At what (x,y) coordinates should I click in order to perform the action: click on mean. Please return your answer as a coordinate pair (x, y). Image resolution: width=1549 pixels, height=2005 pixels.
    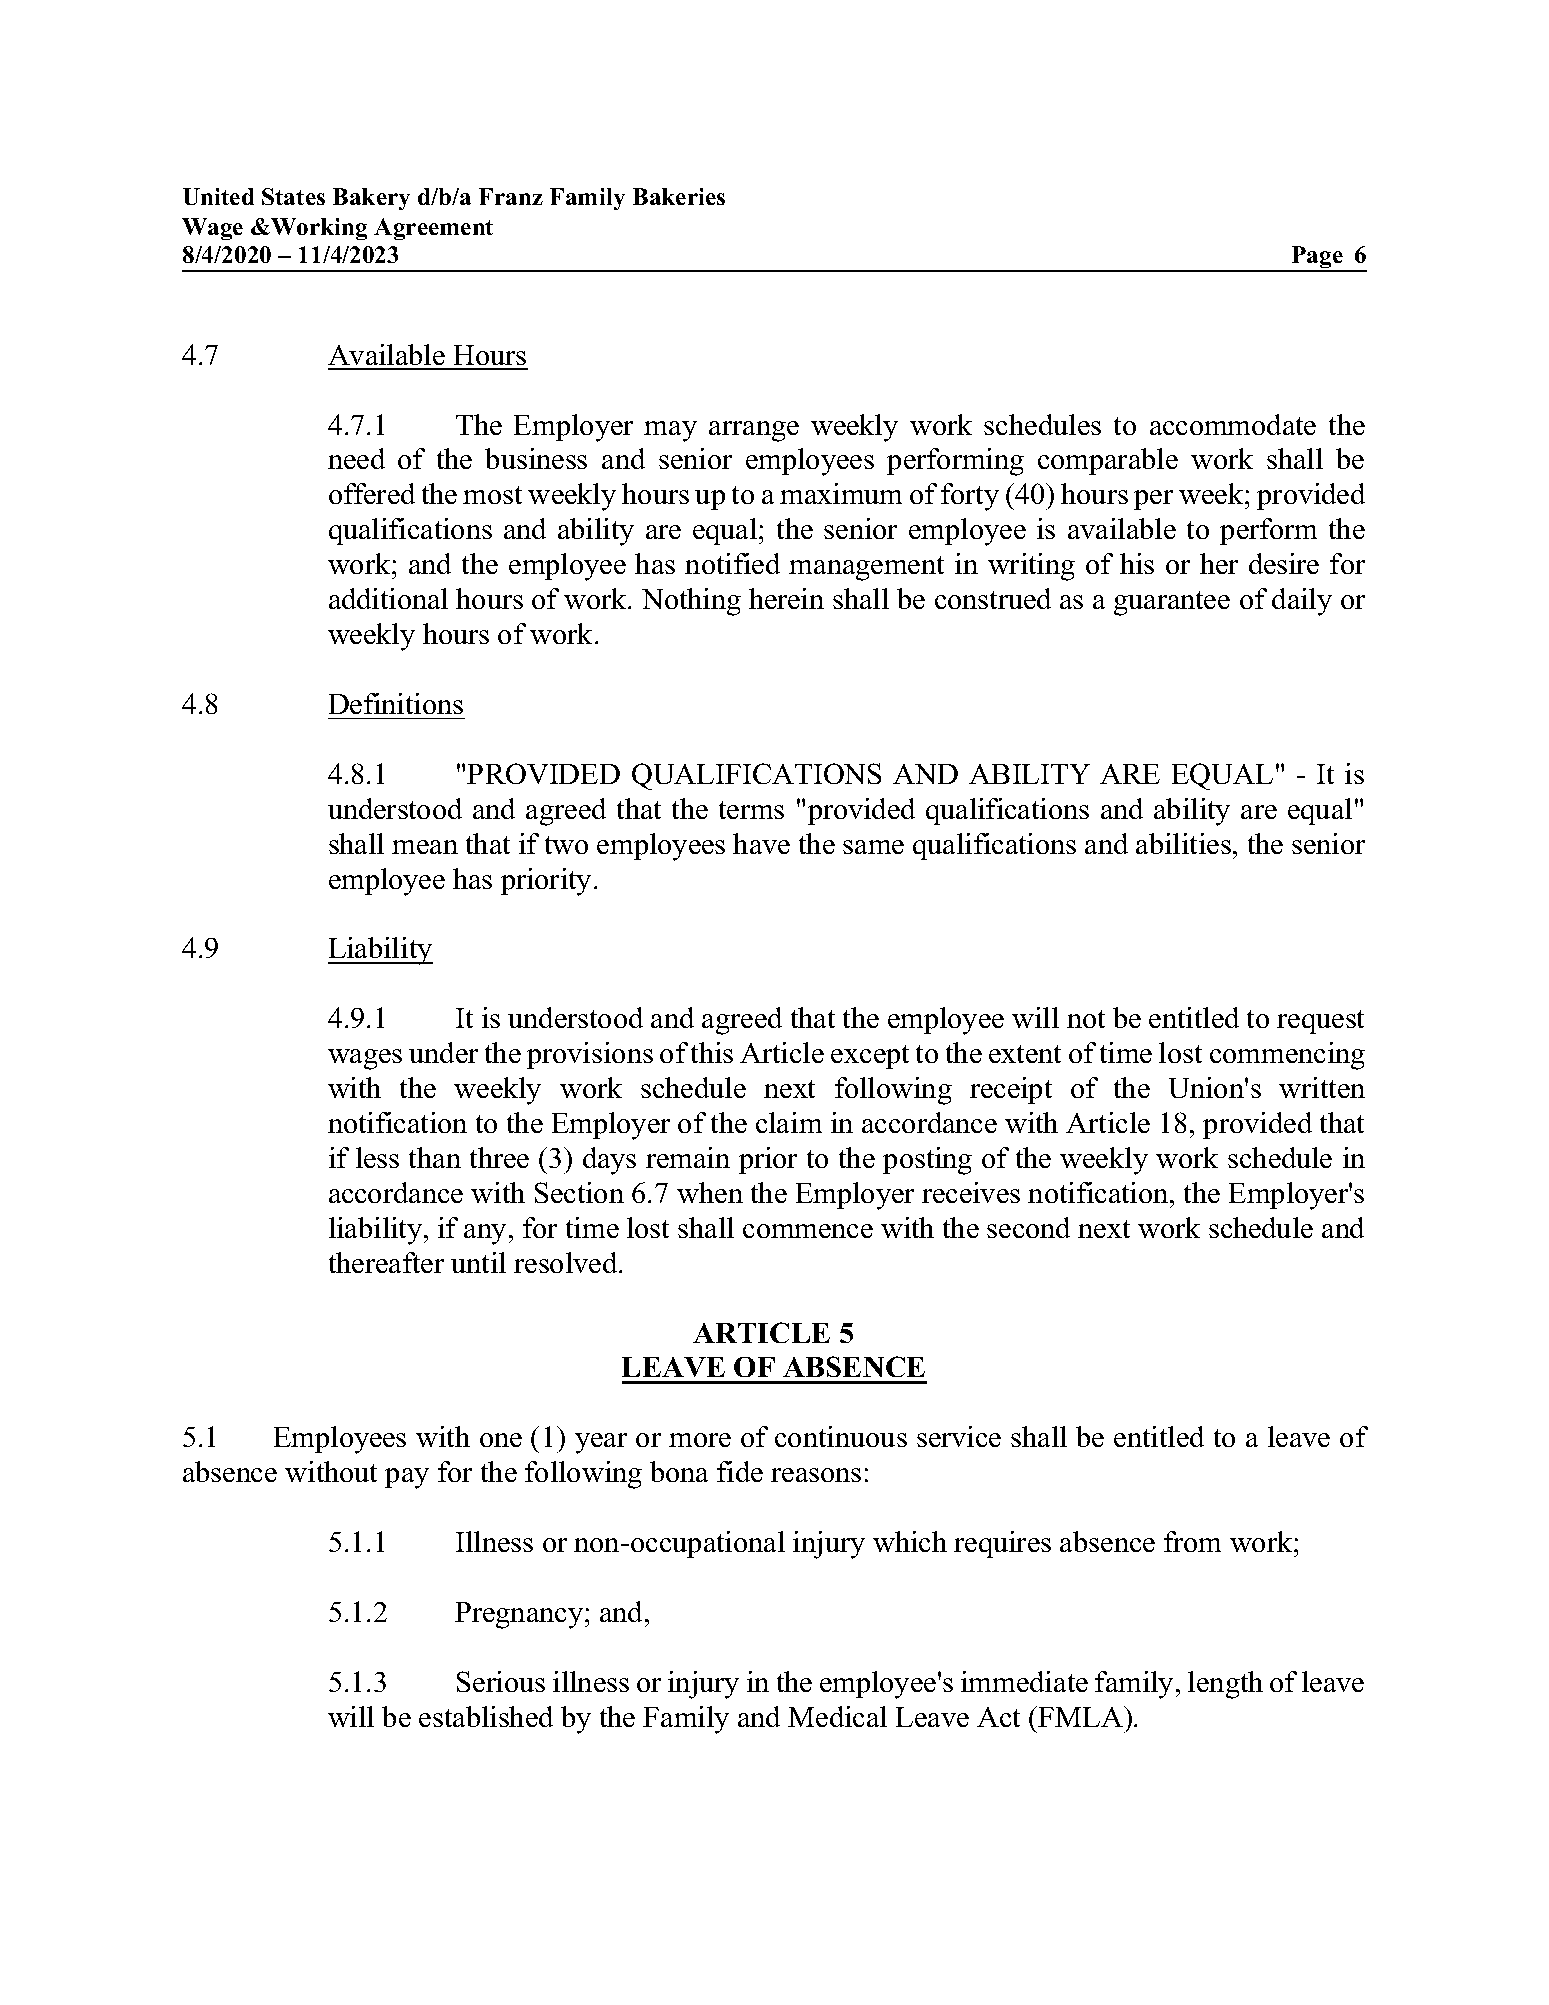
    Looking at the image, I should click on (425, 847).
